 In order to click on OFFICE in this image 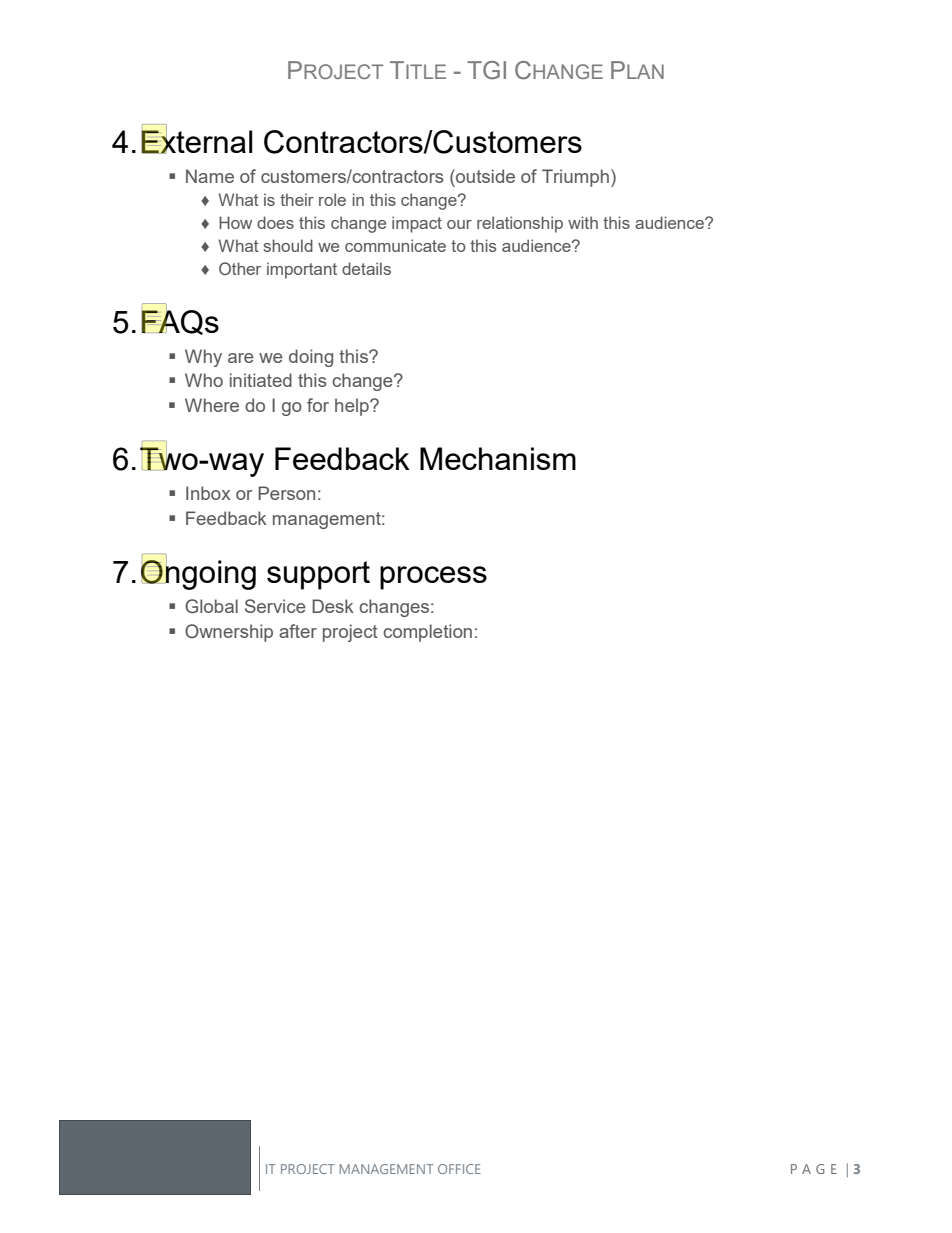, I will do `click(459, 1169)`.
